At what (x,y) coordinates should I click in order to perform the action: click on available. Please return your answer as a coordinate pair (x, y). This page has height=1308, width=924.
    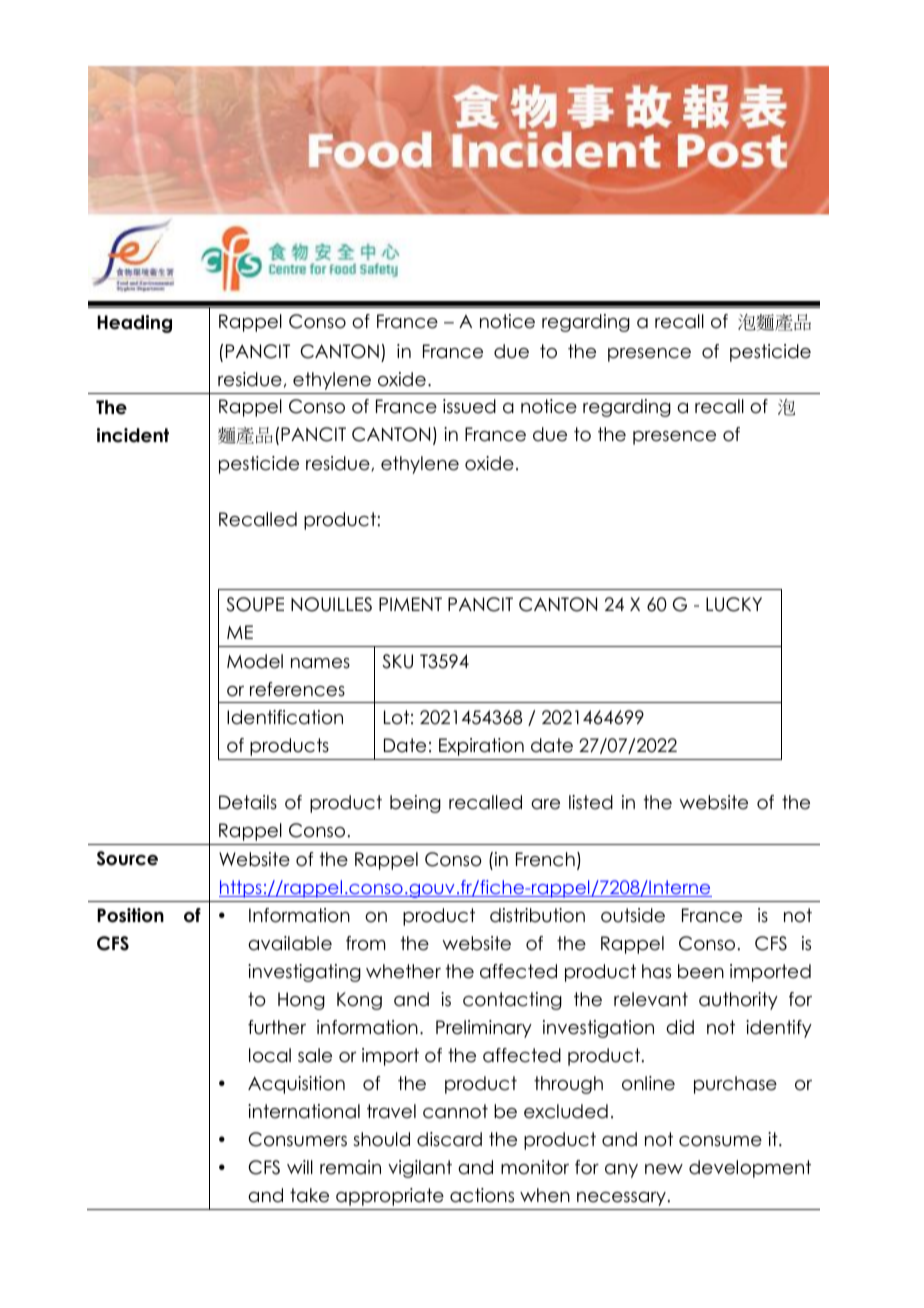
    Looking at the image, I should click on (290, 943).
